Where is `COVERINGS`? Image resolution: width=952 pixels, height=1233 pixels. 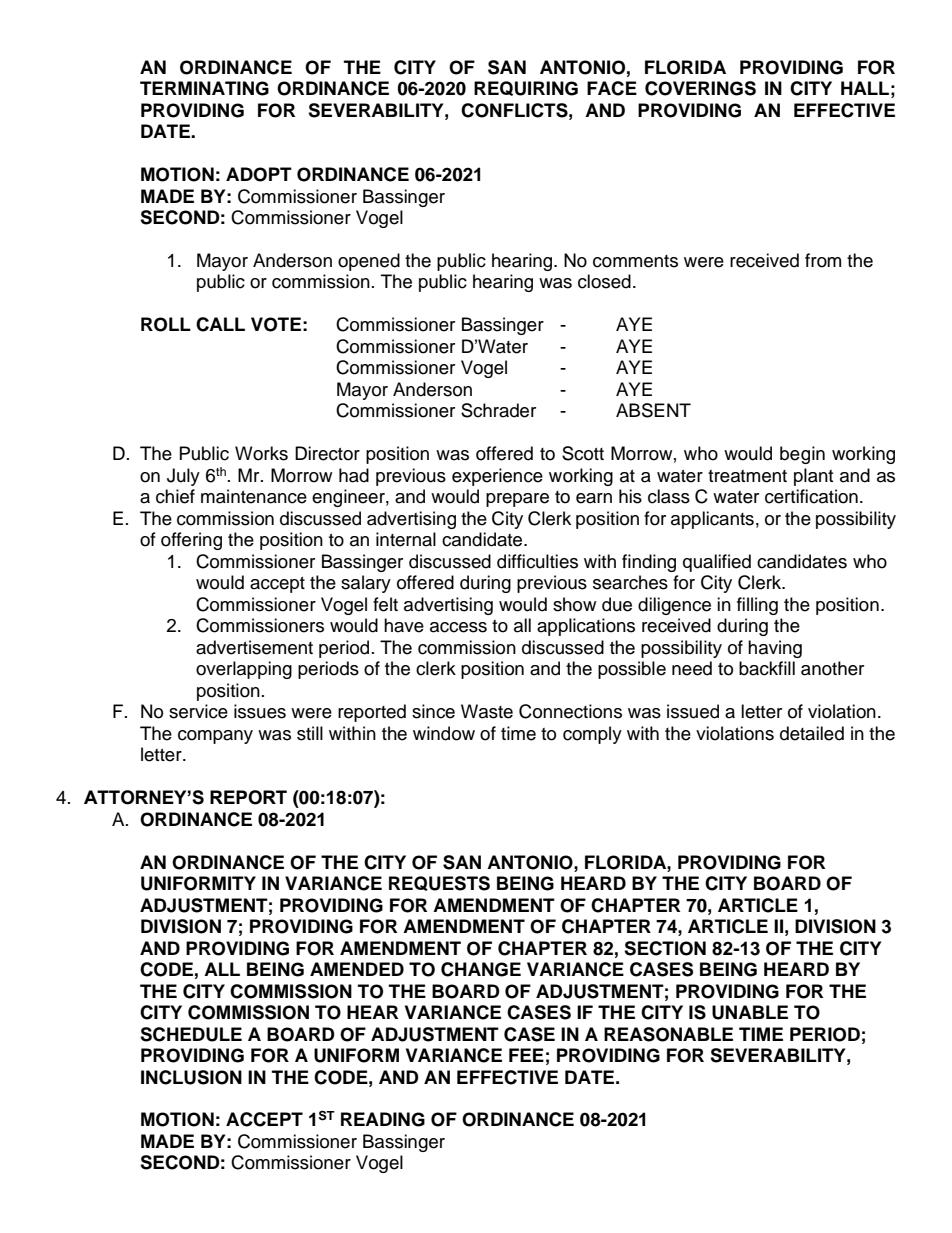 COVERINGS is located at coordinates (700, 88).
